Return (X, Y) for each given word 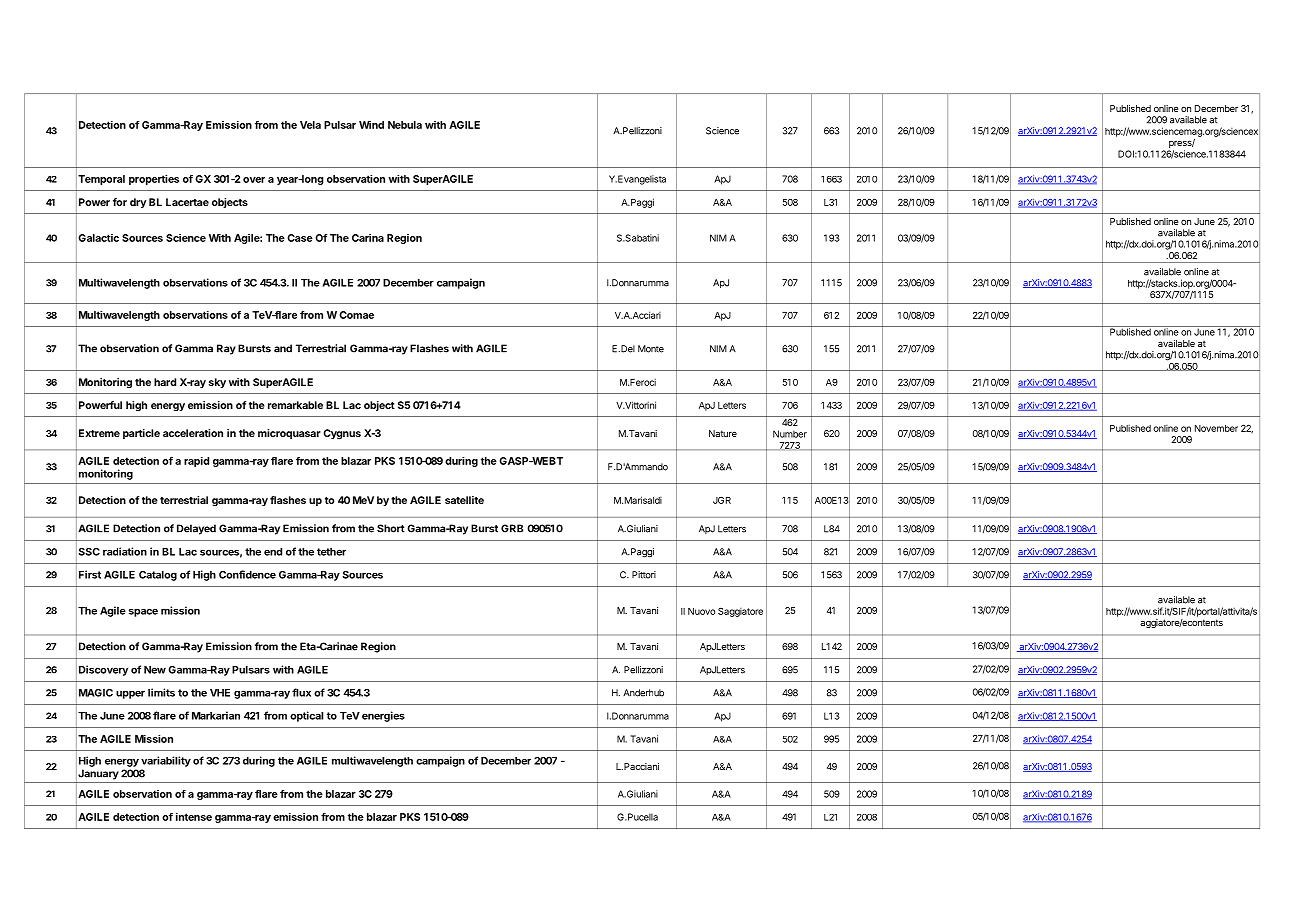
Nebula (405, 125)
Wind (371, 125)
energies (383, 716)
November (1216, 428)
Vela (310, 125)
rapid (196, 462)
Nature (723, 433)
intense (194, 817)
